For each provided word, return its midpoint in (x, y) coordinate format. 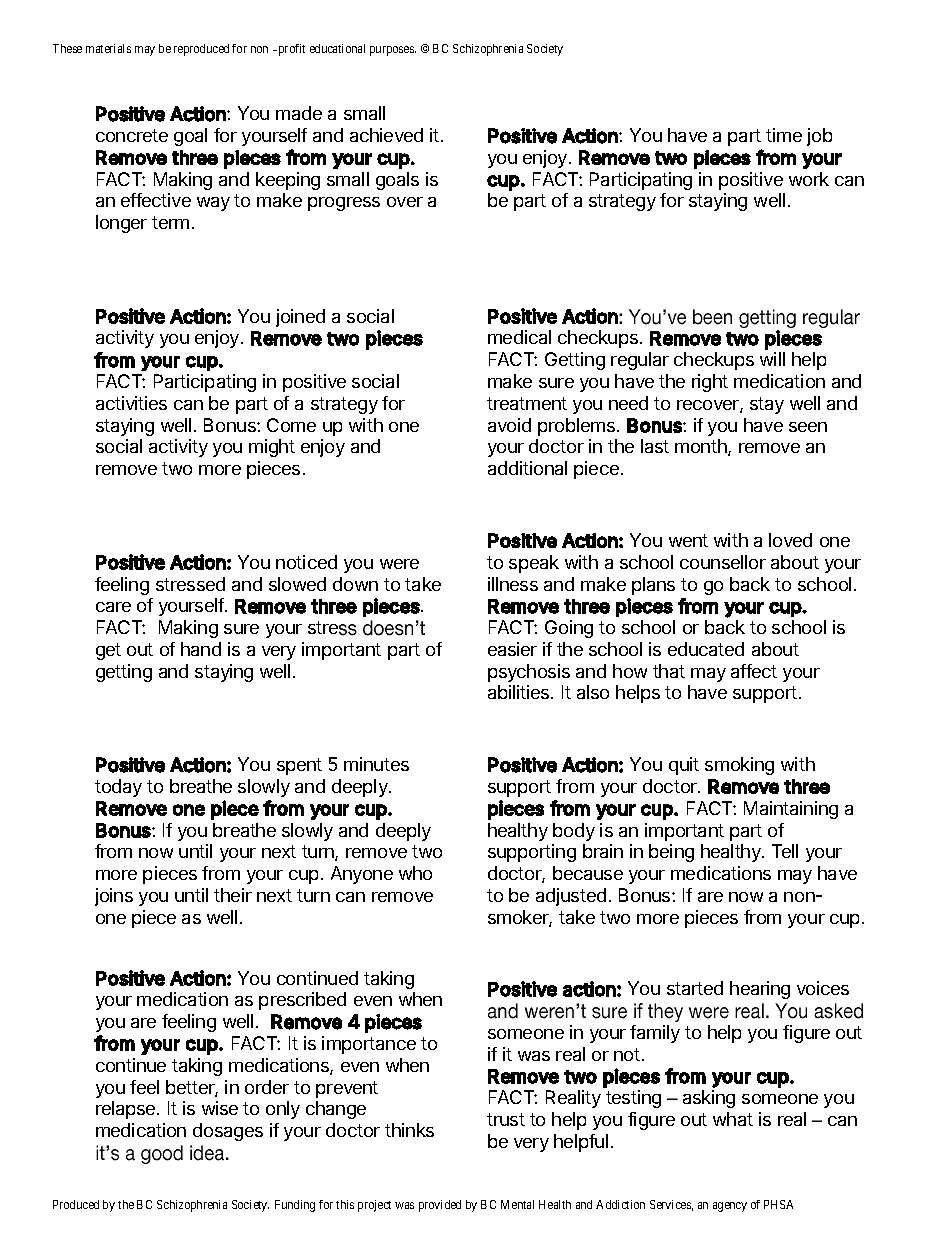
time (784, 135)
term (170, 222)
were (399, 564)
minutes (376, 764)
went (688, 540)
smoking (739, 766)
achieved (386, 135)
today (118, 788)
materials (108, 48)
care (113, 607)
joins (114, 897)
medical (519, 337)
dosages (228, 1132)
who (415, 873)
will (772, 359)
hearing (760, 990)
